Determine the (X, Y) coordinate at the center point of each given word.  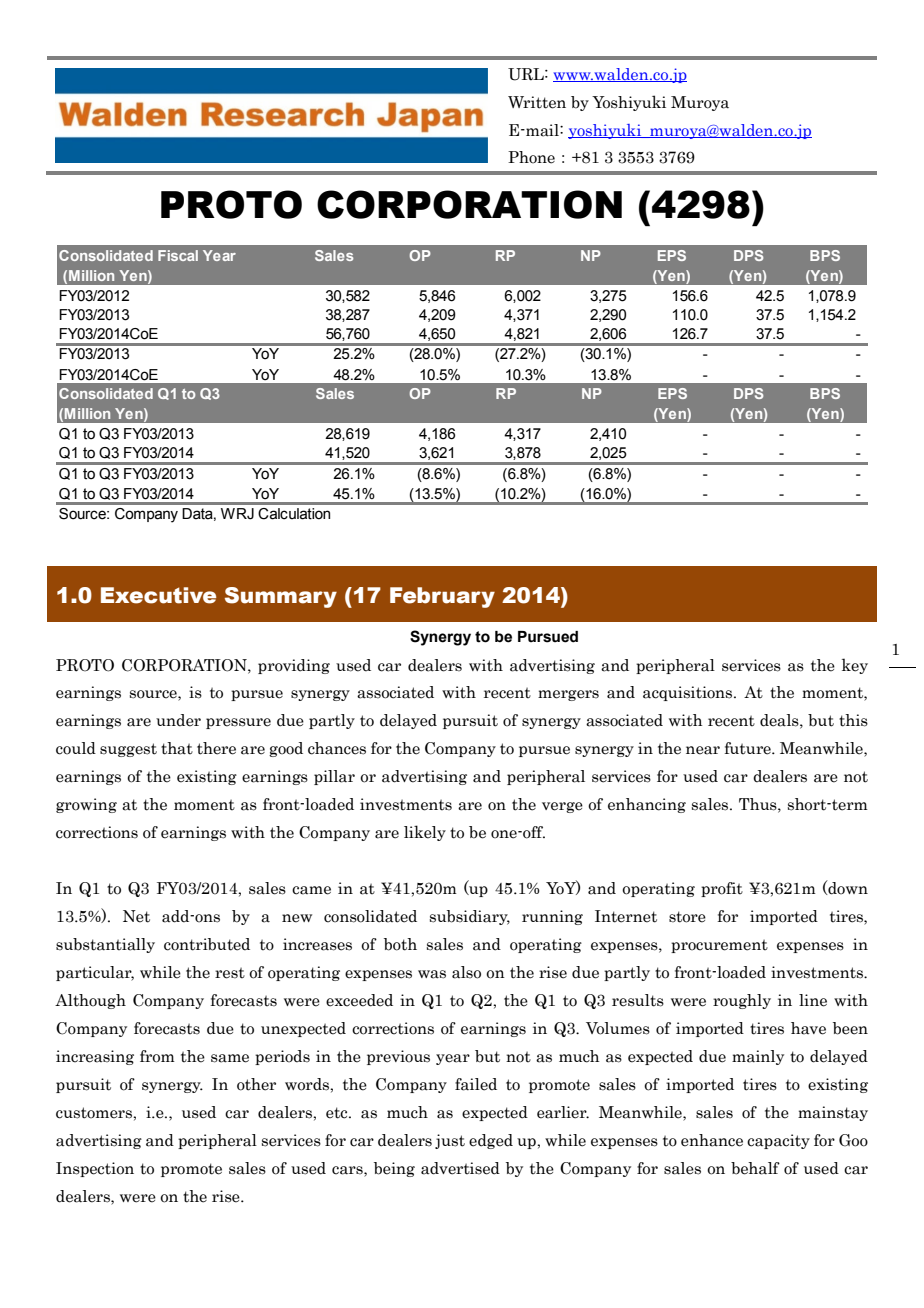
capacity (778, 1141)
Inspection (95, 1169)
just (450, 1141)
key (855, 666)
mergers (568, 695)
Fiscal (178, 255)
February (442, 597)
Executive (158, 595)
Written (537, 102)
